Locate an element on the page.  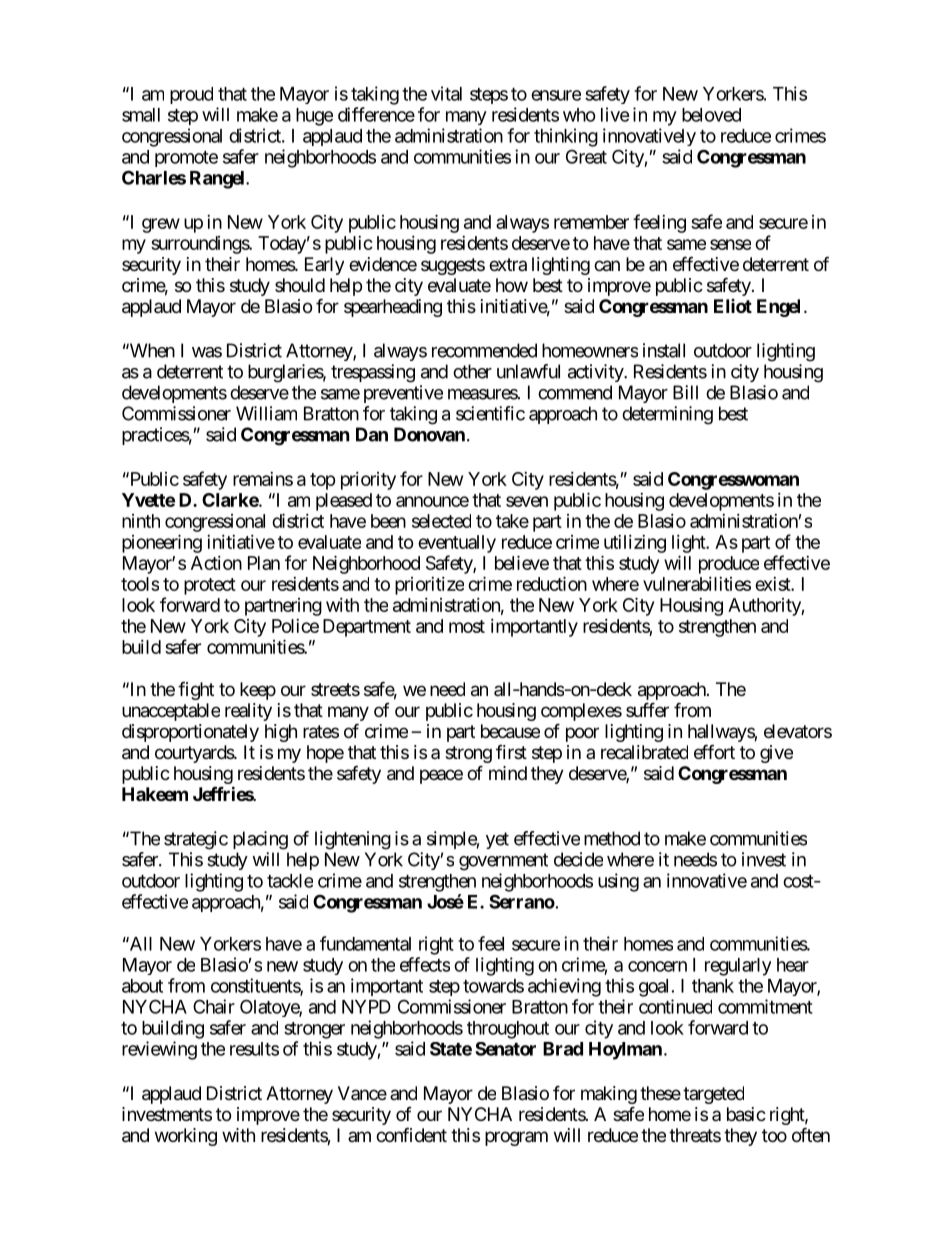
vital is located at coordinates (446, 93).
